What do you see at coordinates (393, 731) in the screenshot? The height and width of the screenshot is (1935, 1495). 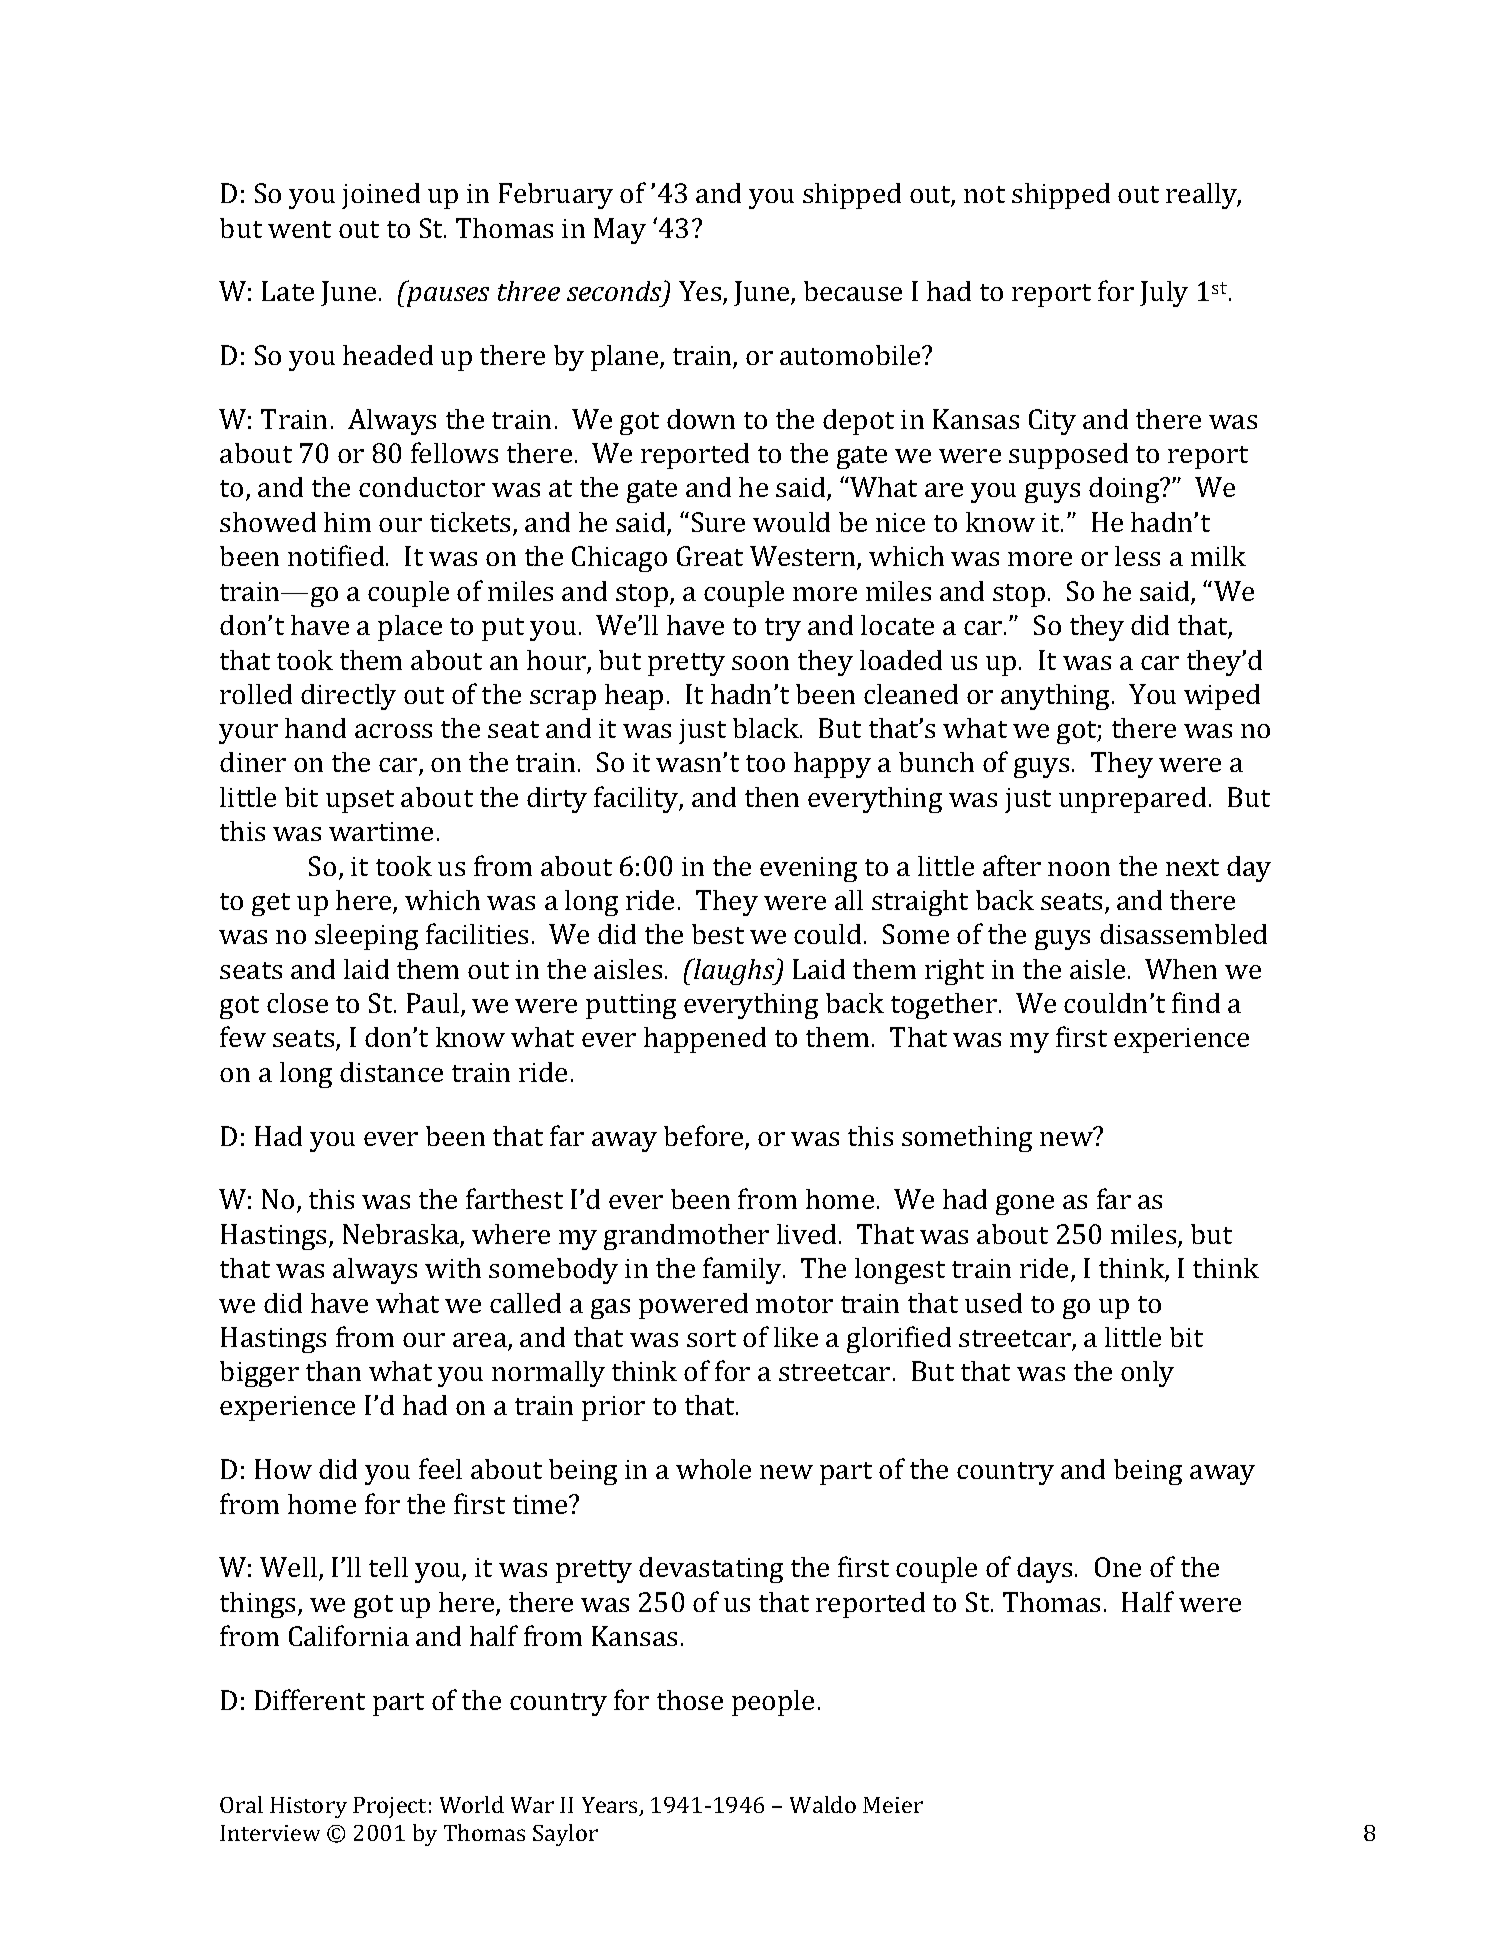 I see `across` at bounding box center [393, 731].
